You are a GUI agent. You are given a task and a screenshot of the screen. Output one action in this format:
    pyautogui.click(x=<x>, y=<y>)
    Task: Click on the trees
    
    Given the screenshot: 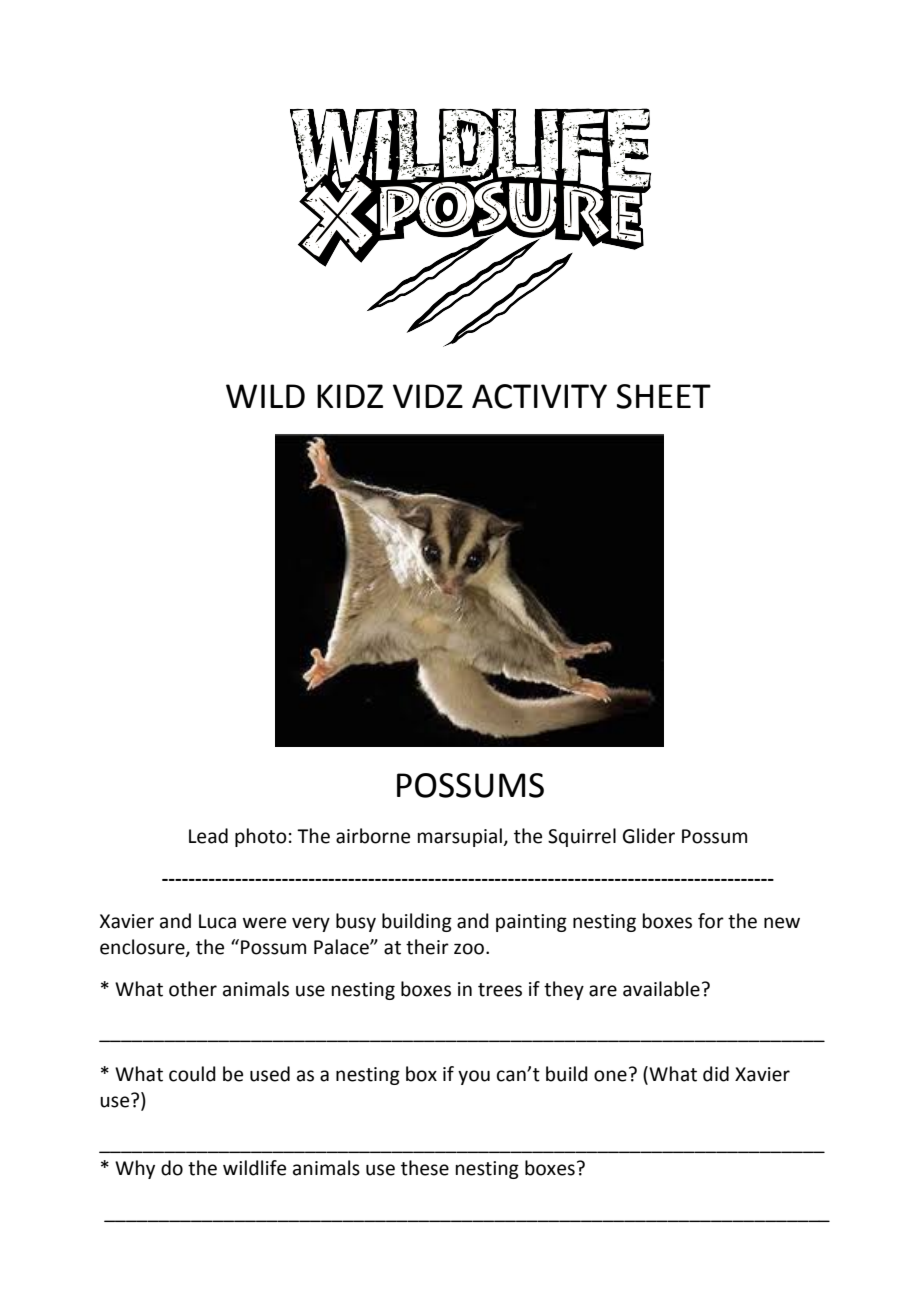 What is the action you would take?
    pyautogui.click(x=500, y=990)
